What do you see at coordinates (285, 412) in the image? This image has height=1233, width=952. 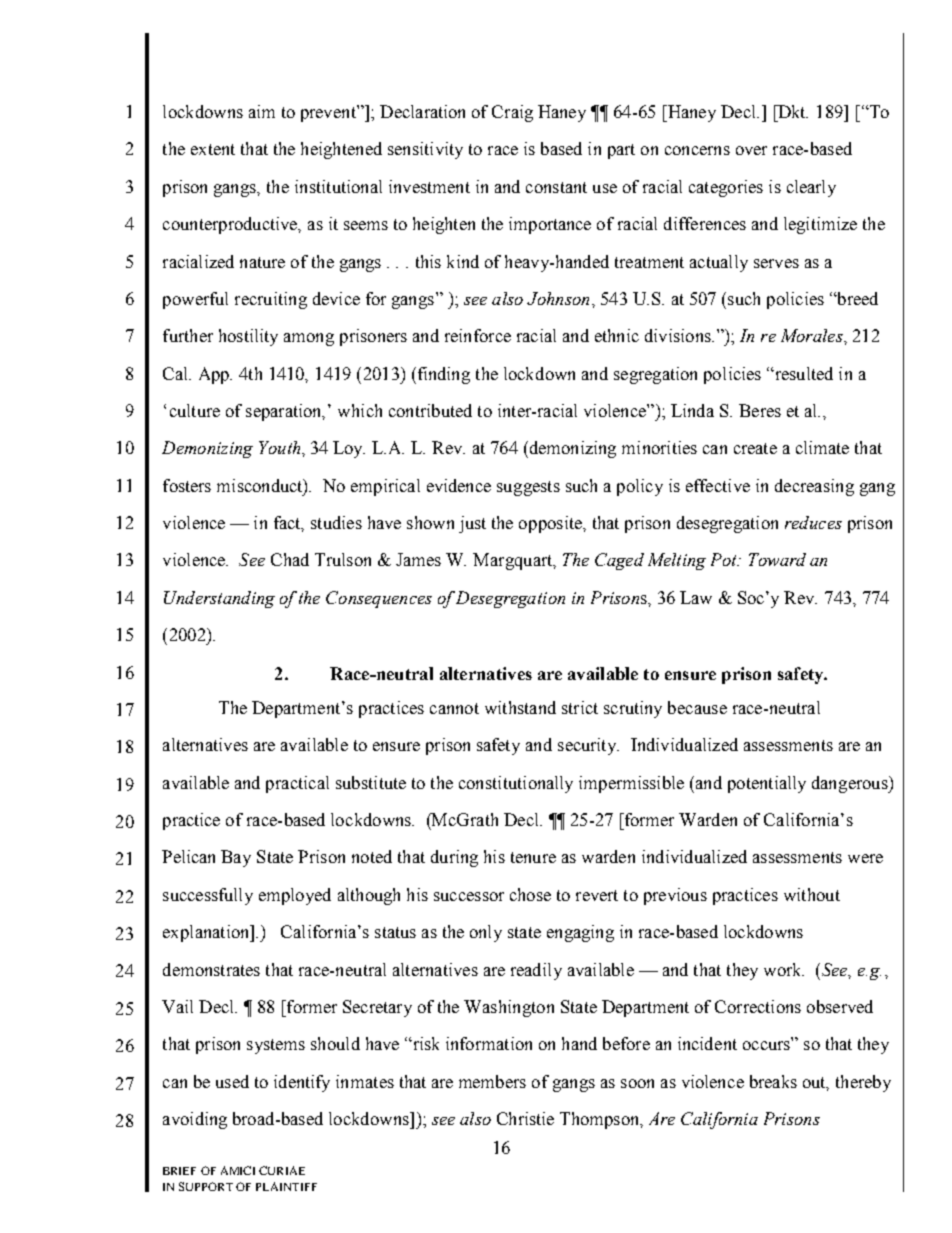 I see `separation` at bounding box center [285, 412].
